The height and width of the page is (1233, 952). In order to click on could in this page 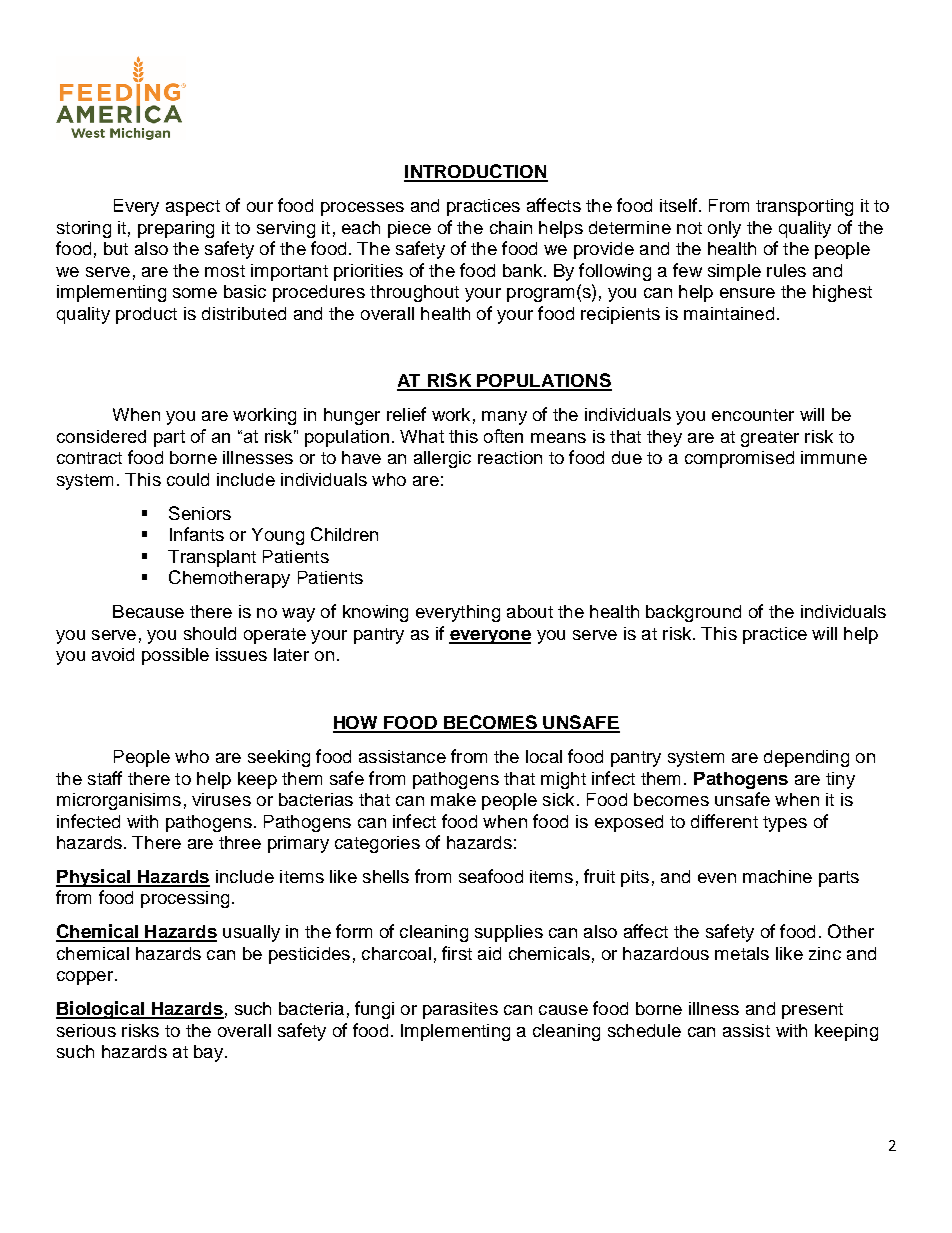, I will do `click(188, 479)`.
